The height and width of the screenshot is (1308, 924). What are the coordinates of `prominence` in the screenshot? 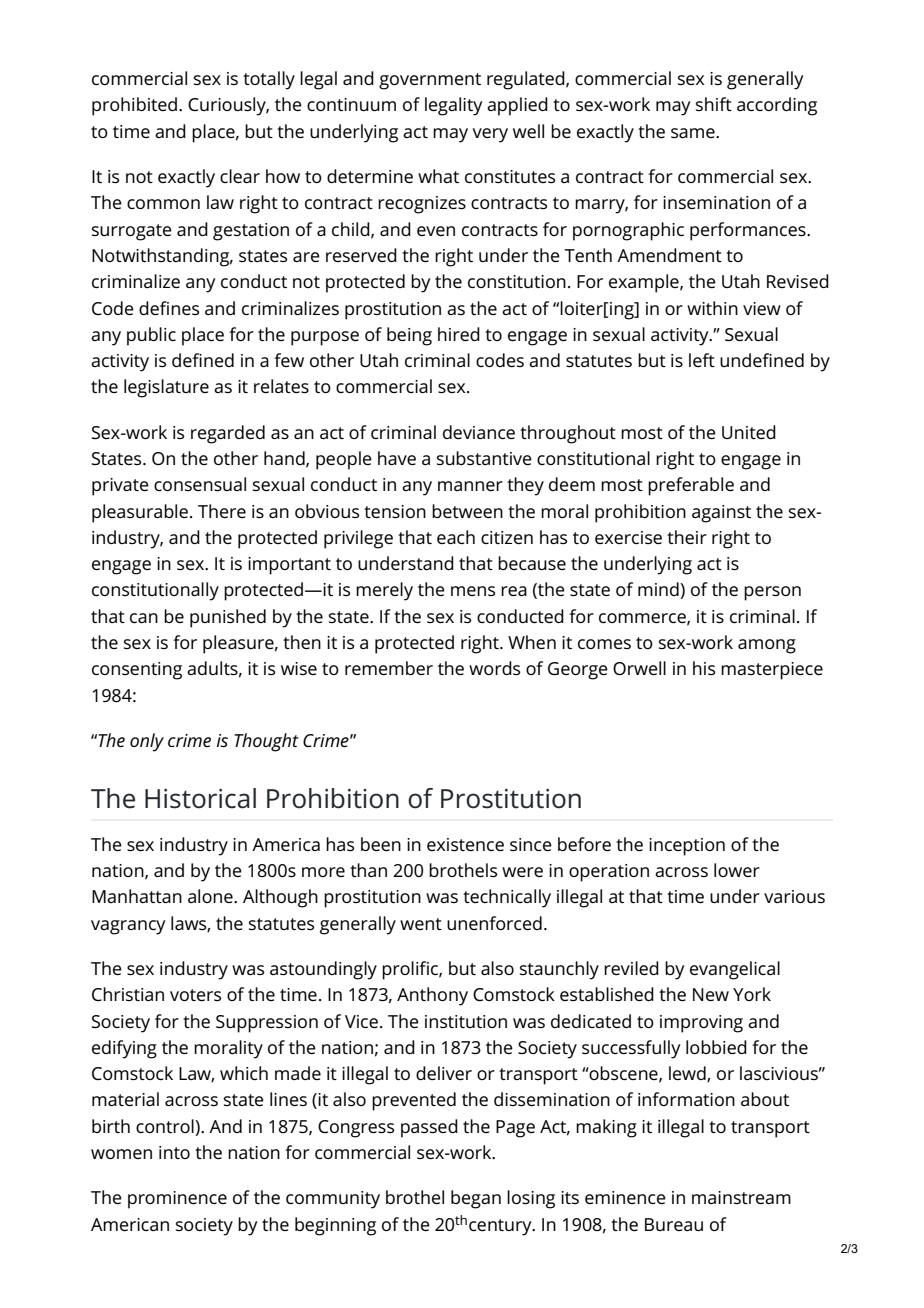 It's located at (177, 1200).
